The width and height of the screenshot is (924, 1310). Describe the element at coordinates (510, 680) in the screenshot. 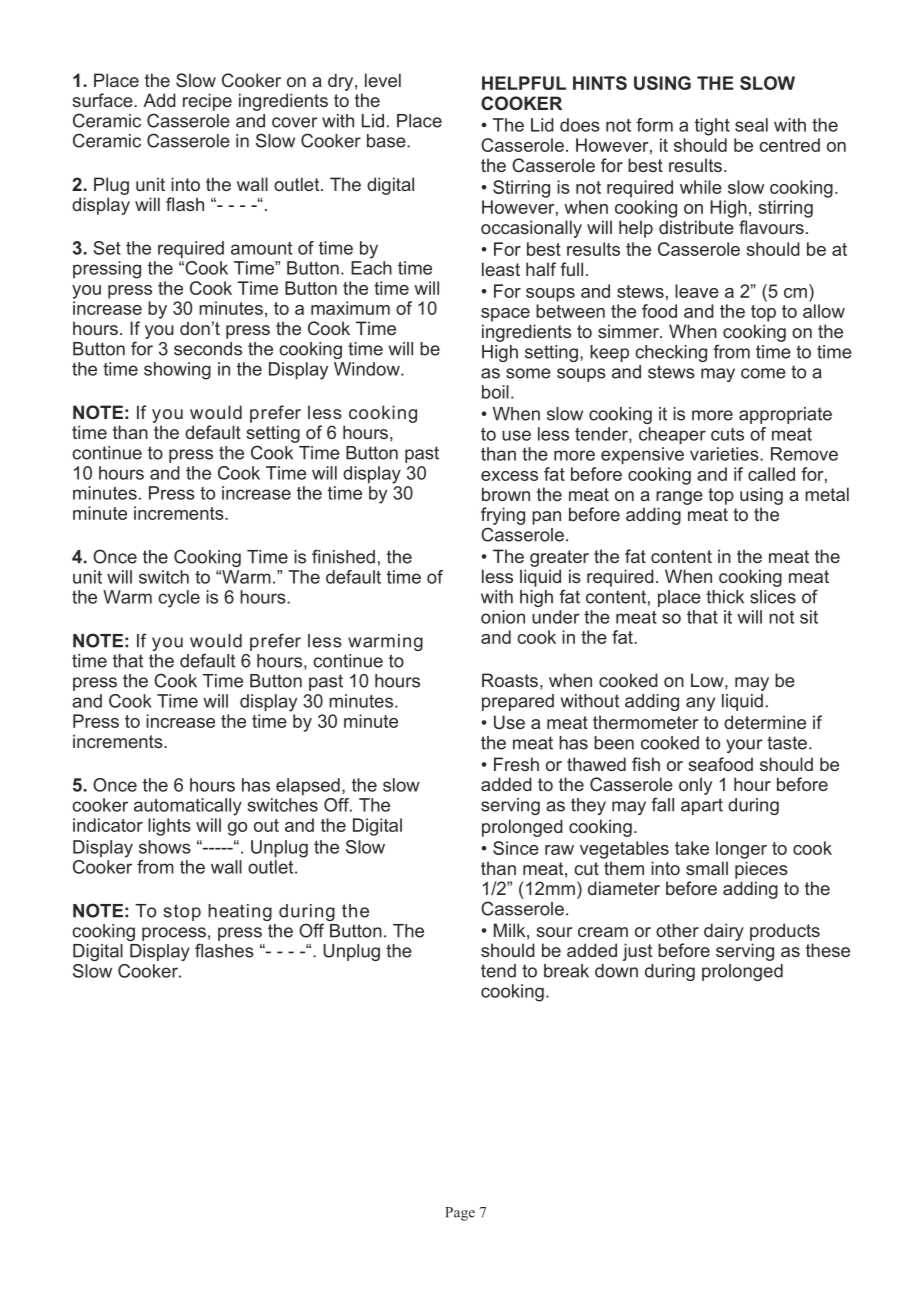

I see `Roasts` at that location.
